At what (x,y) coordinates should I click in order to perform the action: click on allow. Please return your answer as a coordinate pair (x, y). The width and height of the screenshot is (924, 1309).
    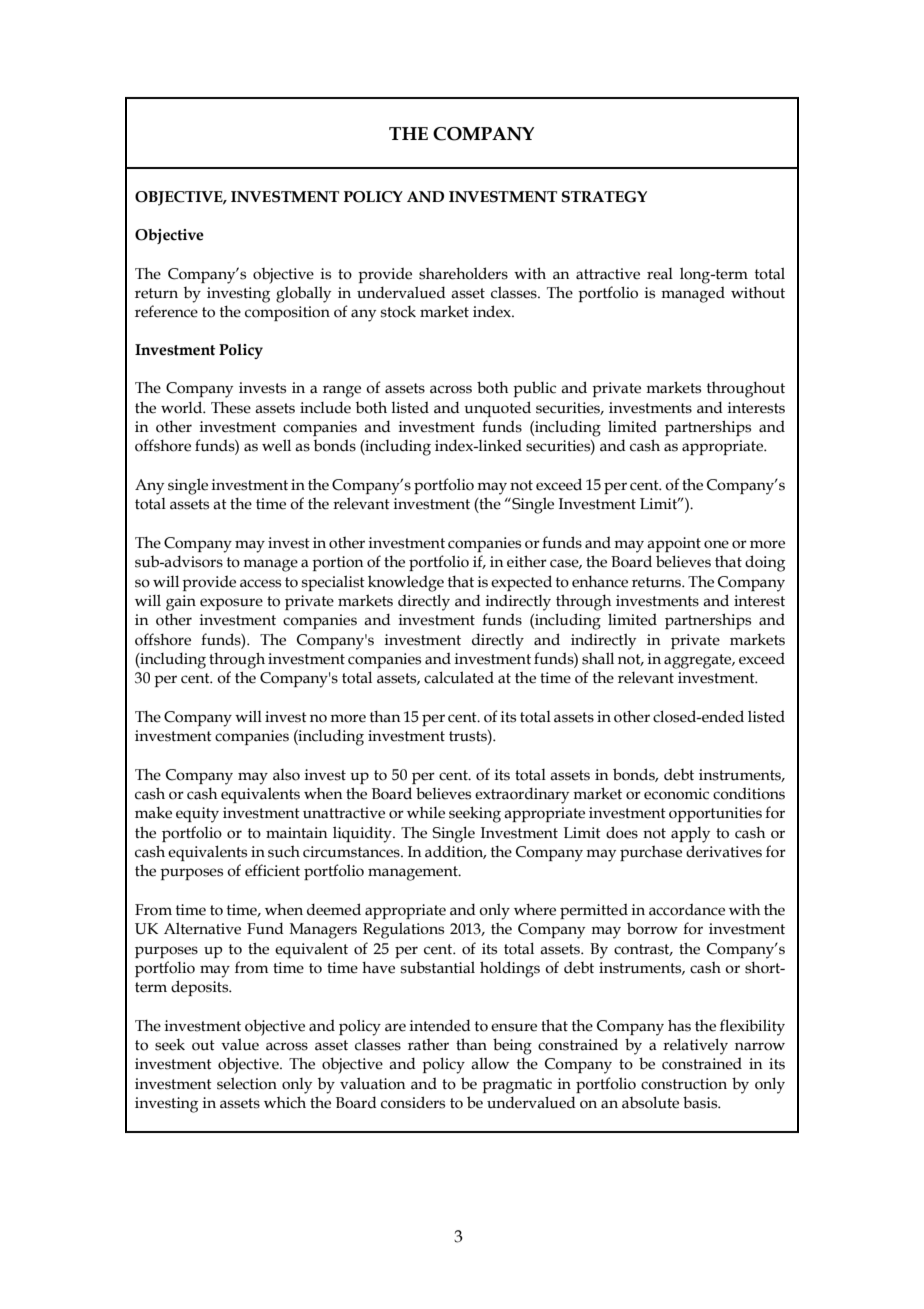
    Looking at the image, I should click on (490, 1063).
